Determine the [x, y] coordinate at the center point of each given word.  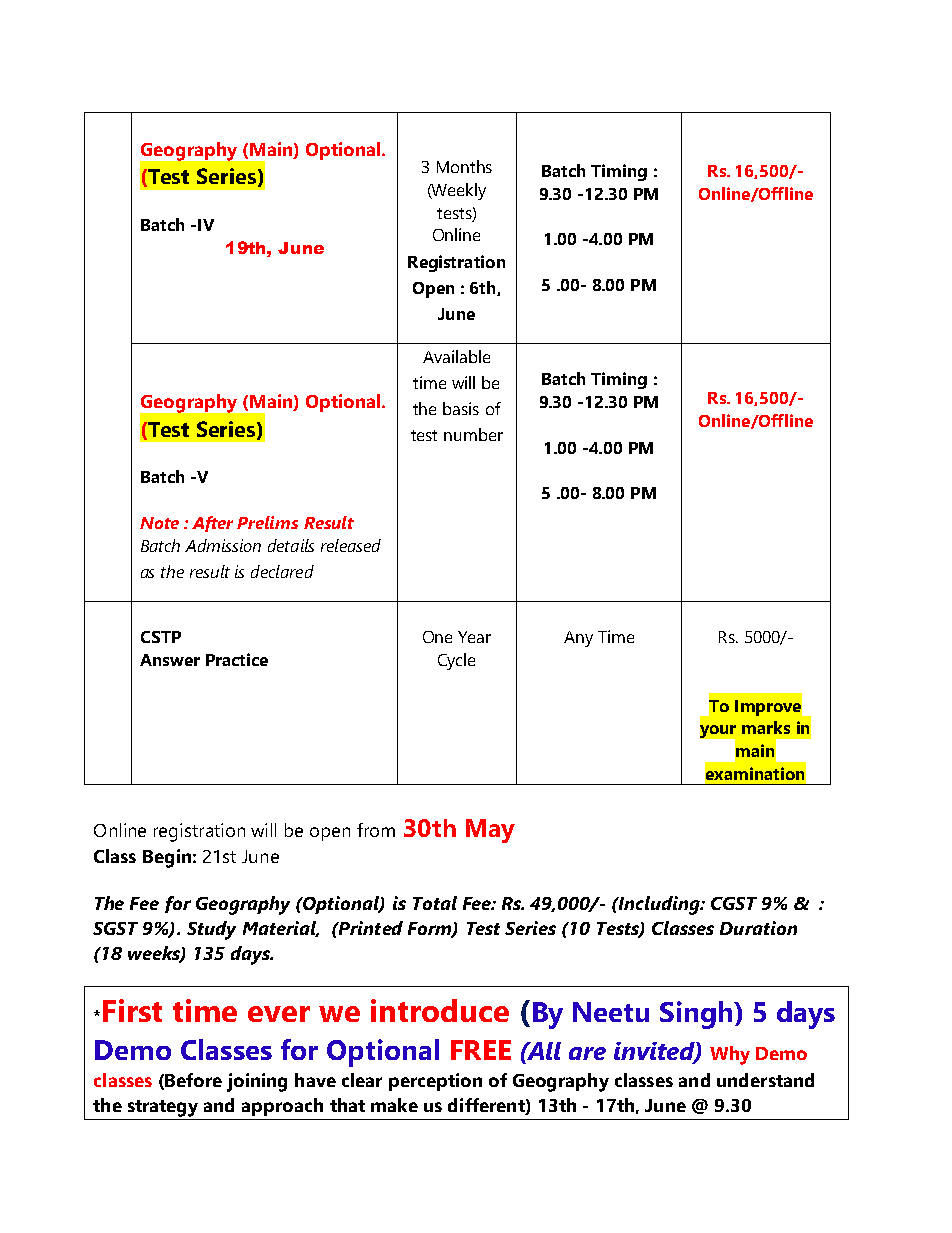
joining [257, 1082]
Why [730, 1055]
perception [435, 1082]
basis [461, 408]
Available [456, 356]
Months [464, 166]
